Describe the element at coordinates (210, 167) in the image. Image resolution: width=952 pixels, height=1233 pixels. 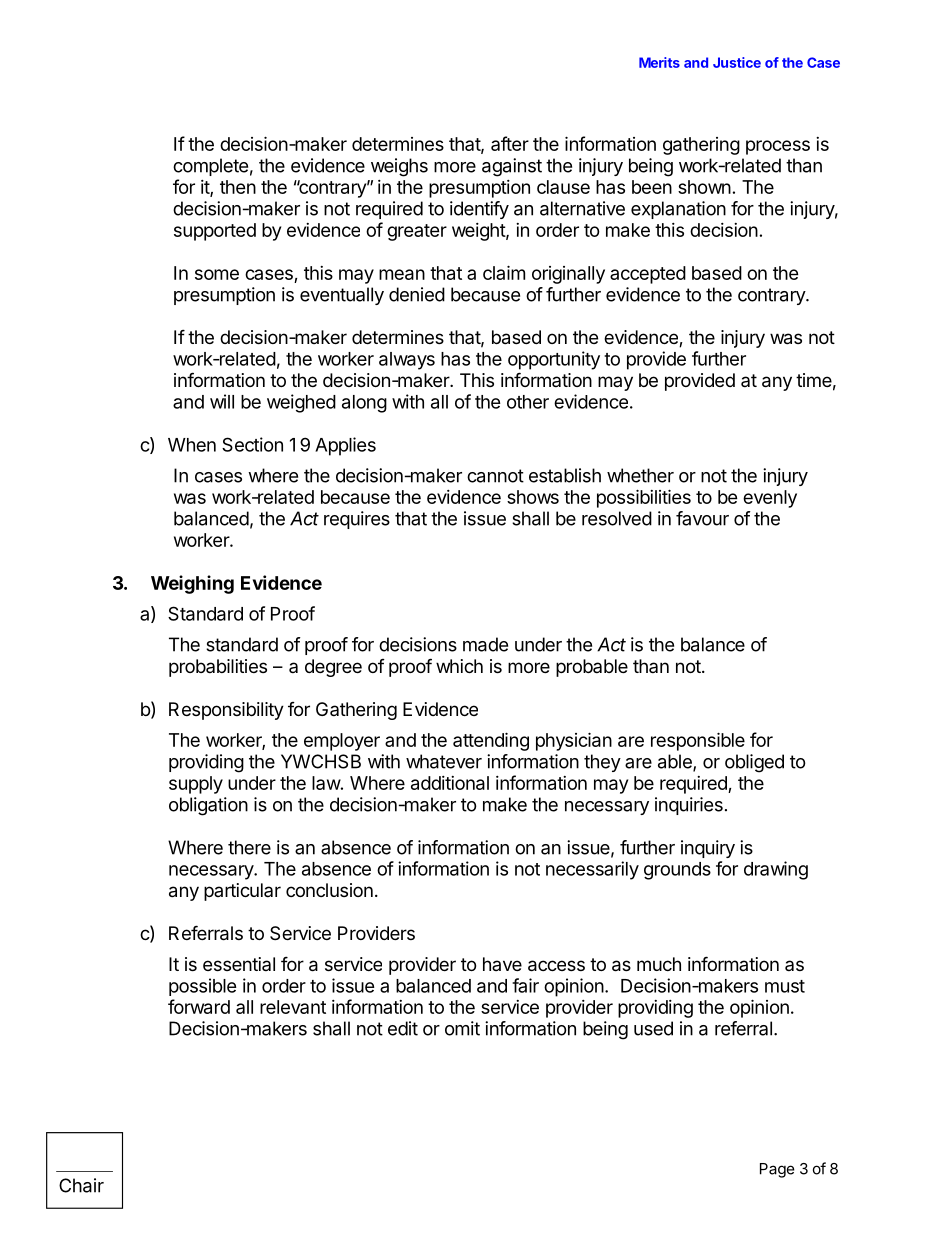
I see `complete` at that location.
